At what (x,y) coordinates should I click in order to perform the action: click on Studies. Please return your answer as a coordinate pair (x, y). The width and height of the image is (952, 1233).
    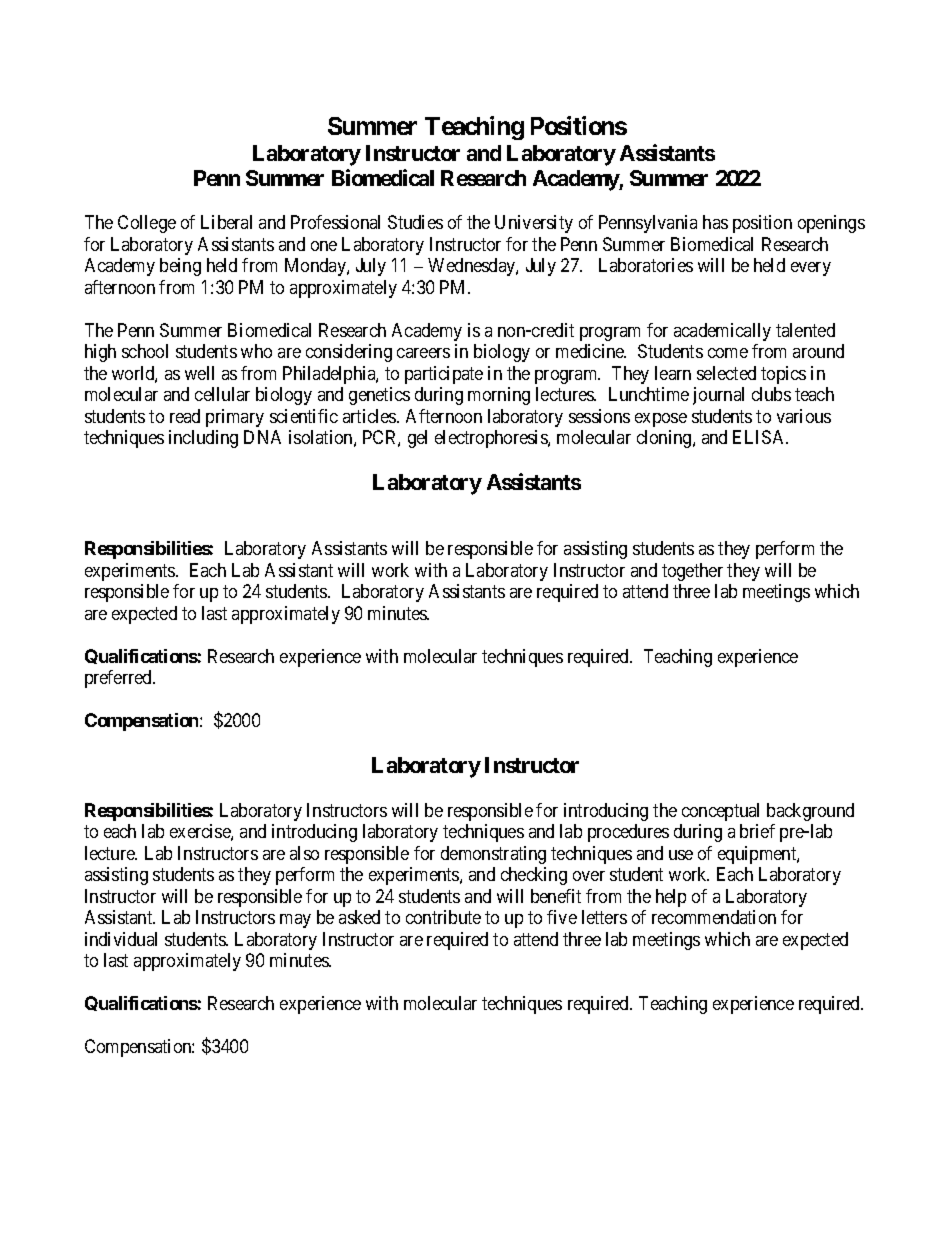
    Looking at the image, I should click on (415, 222).
